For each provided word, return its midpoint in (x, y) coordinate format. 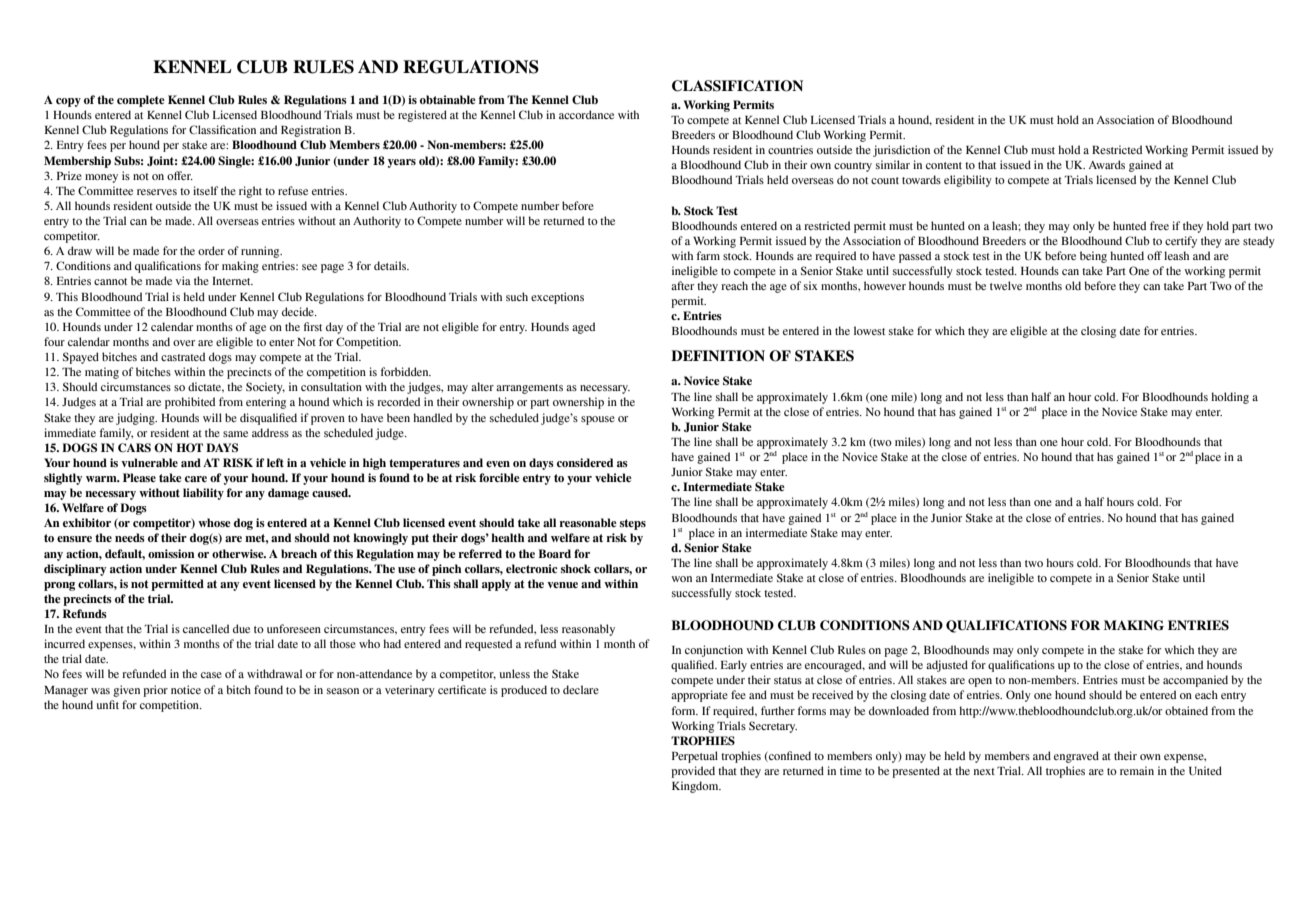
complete (141, 101)
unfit (108, 704)
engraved (1076, 757)
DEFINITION (718, 356)
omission (171, 553)
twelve (1006, 285)
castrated (183, 356)
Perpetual (695, 757)
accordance (586, 114)
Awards (1107, 164)
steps (633, 524)
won (682, 579)
